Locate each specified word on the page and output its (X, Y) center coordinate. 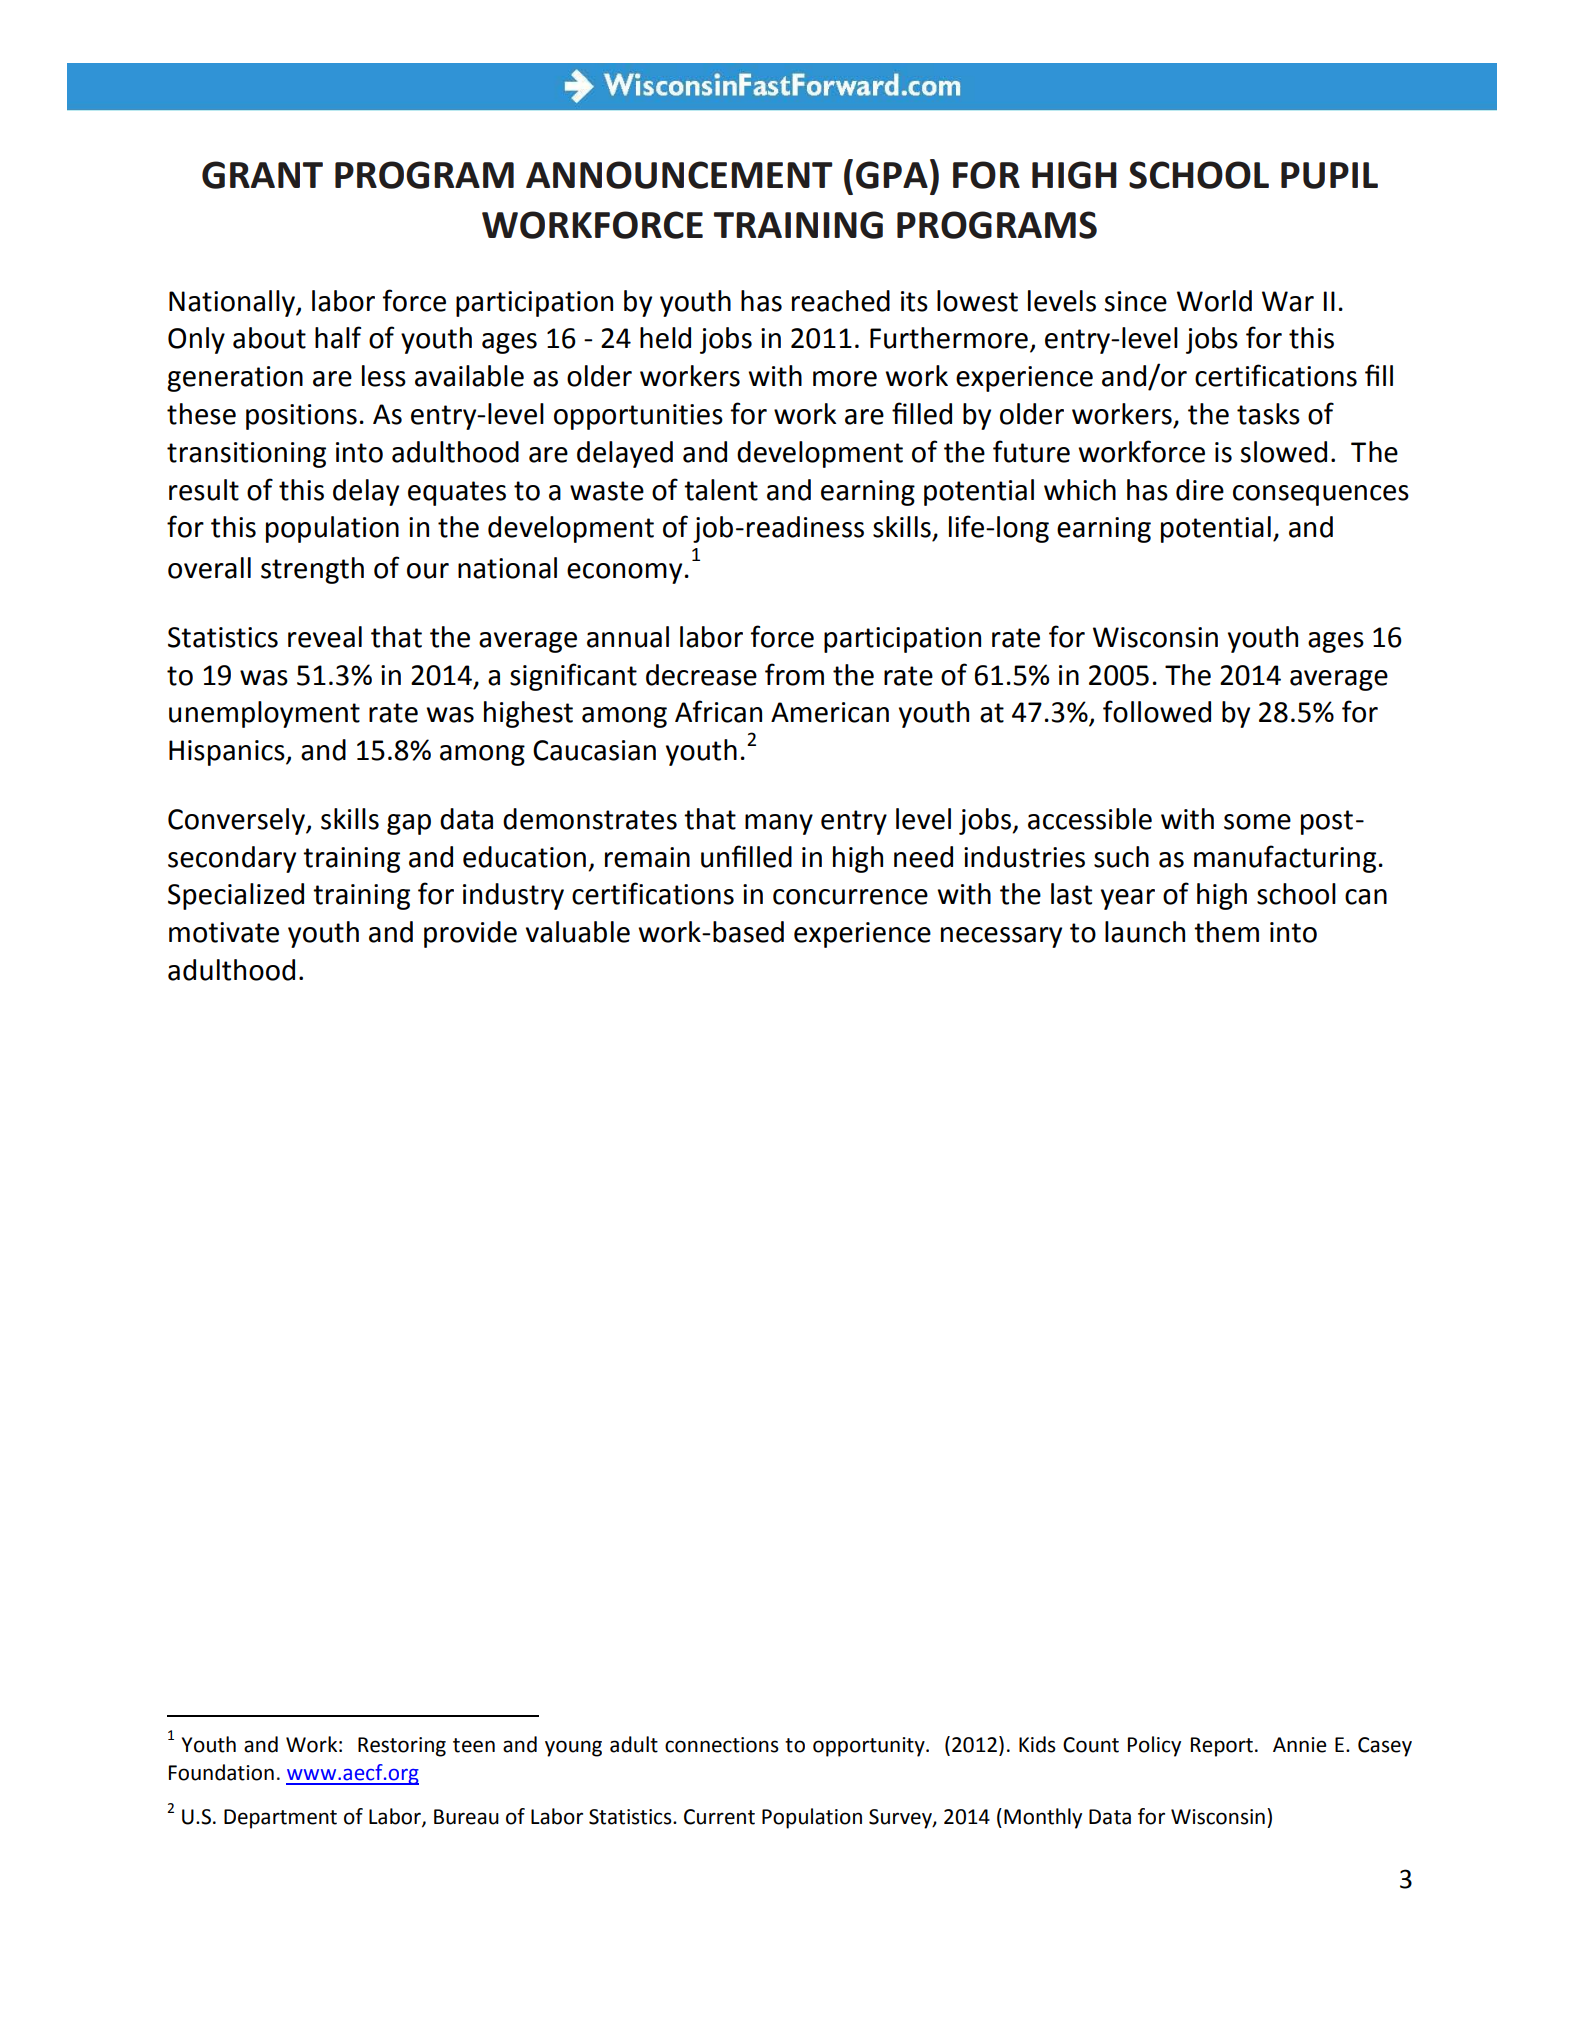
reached (841, 301)
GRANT (262, 175)
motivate (224, 932)
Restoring (402, 1747)
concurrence (850, 897)
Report (1222, 1747)
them (1226, 932)
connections (722, 1745)
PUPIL (1329, 175)
